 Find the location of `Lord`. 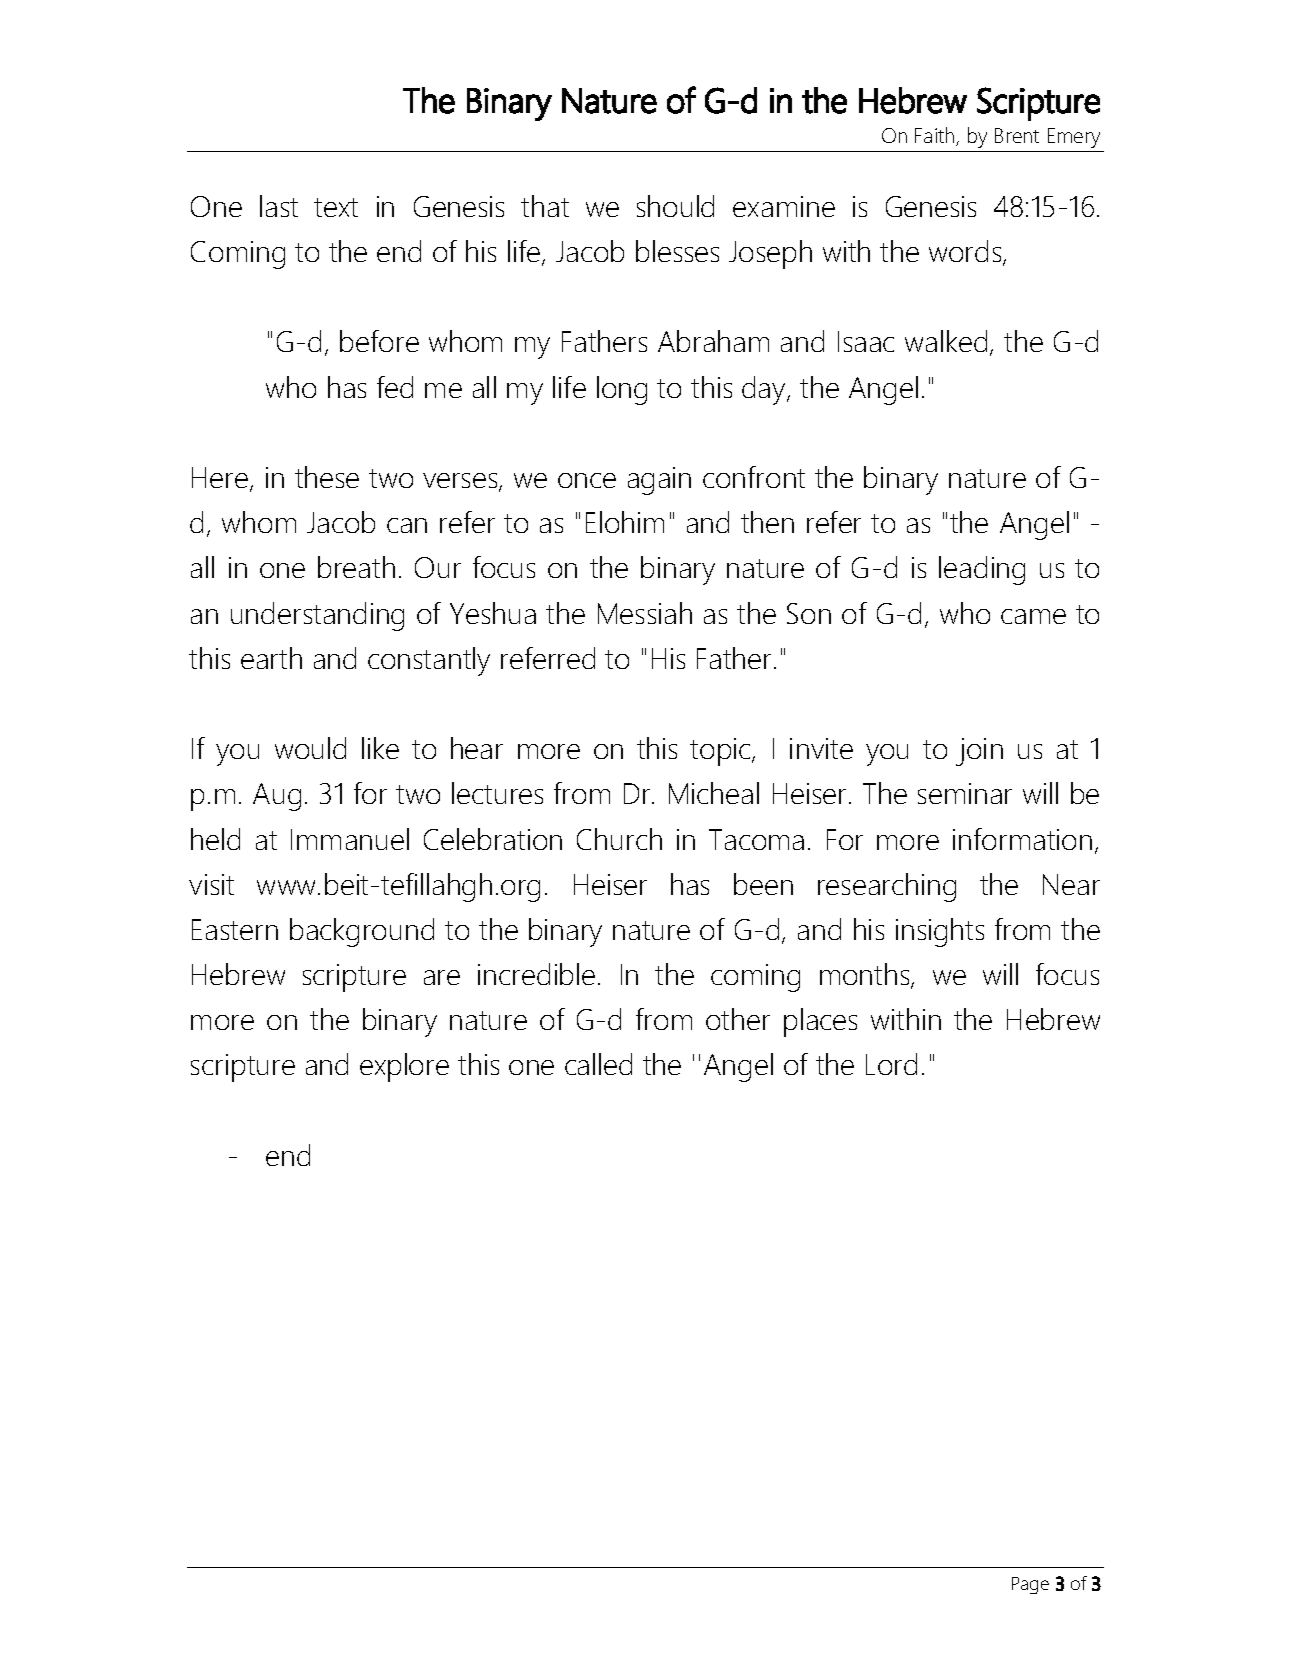

Lord is located at coordinates (891, 1064).
